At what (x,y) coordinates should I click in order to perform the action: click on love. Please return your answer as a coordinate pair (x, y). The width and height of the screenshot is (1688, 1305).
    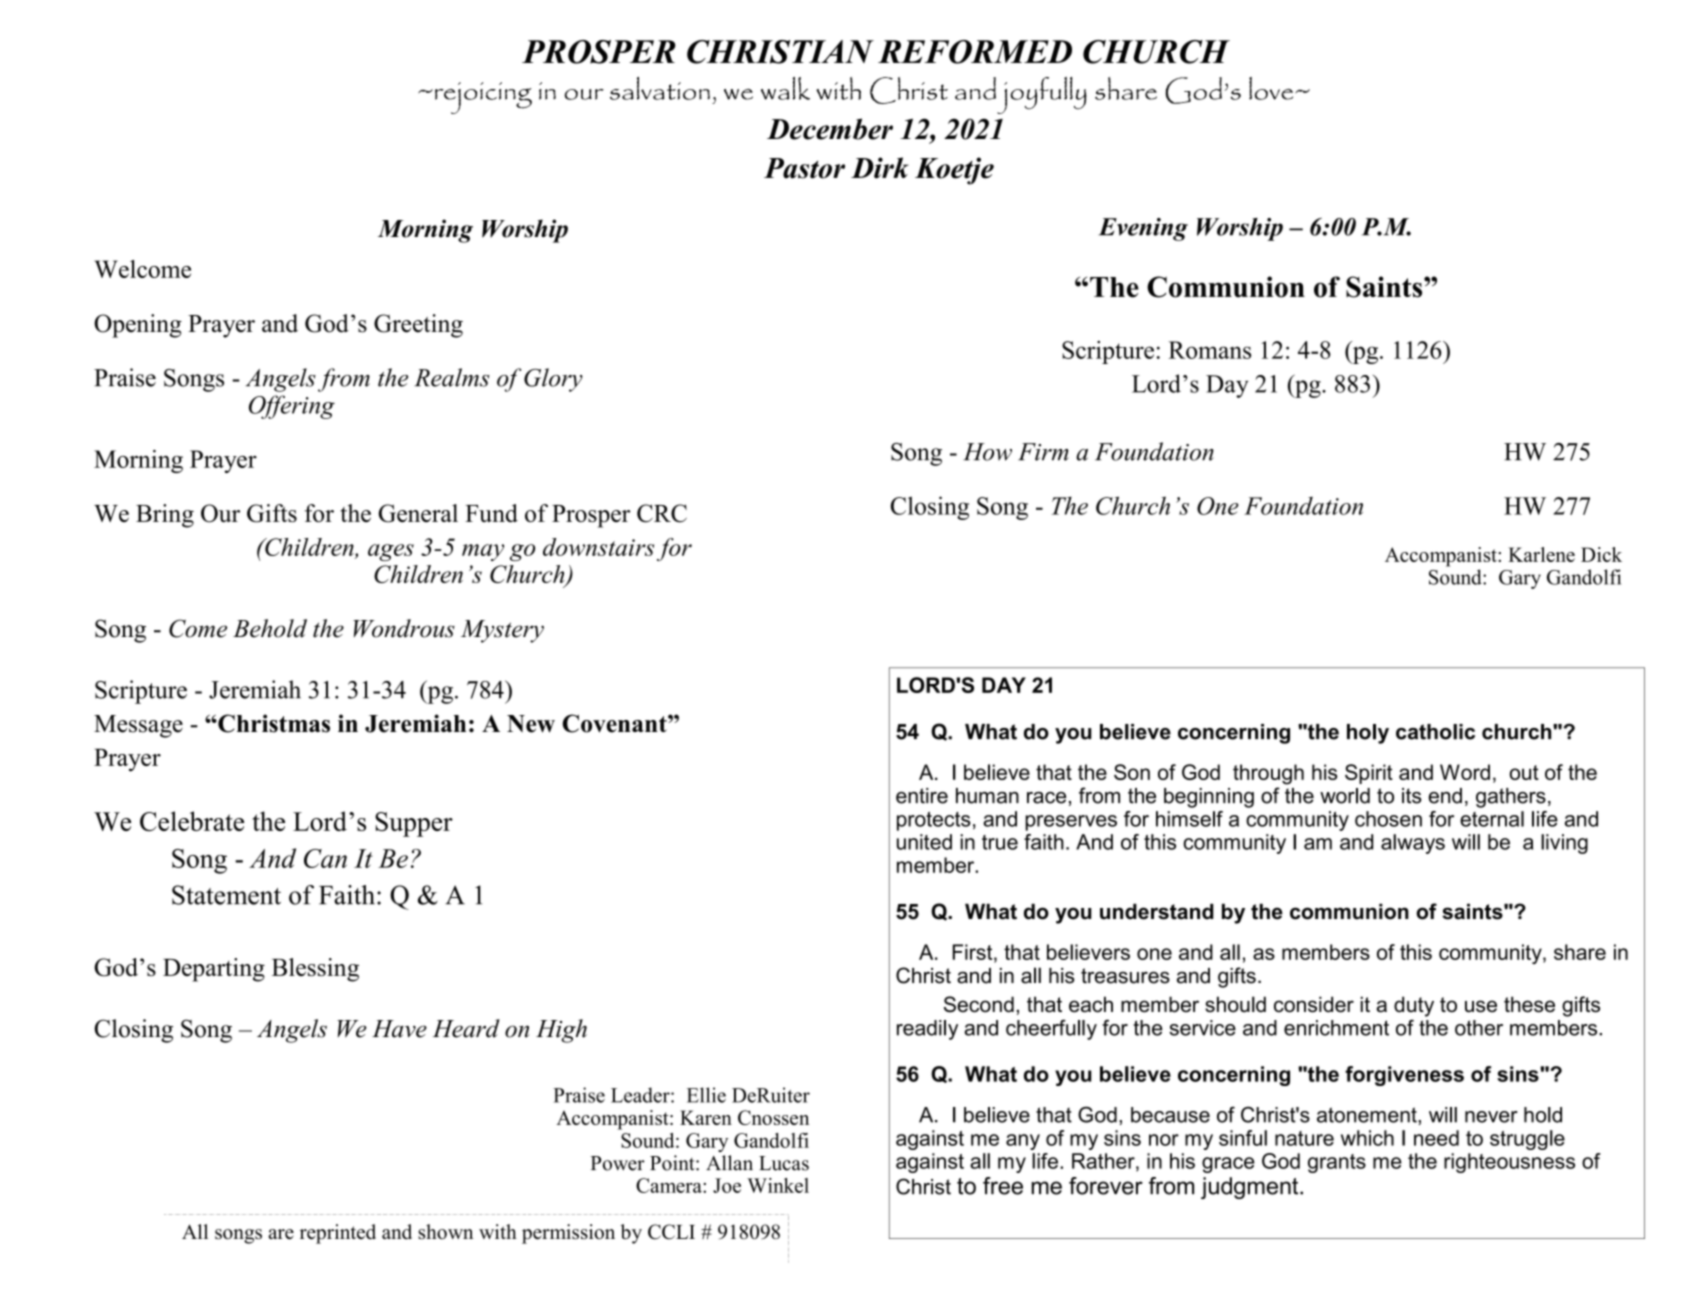
    Looking at the image, I should click on (1272, 88).
